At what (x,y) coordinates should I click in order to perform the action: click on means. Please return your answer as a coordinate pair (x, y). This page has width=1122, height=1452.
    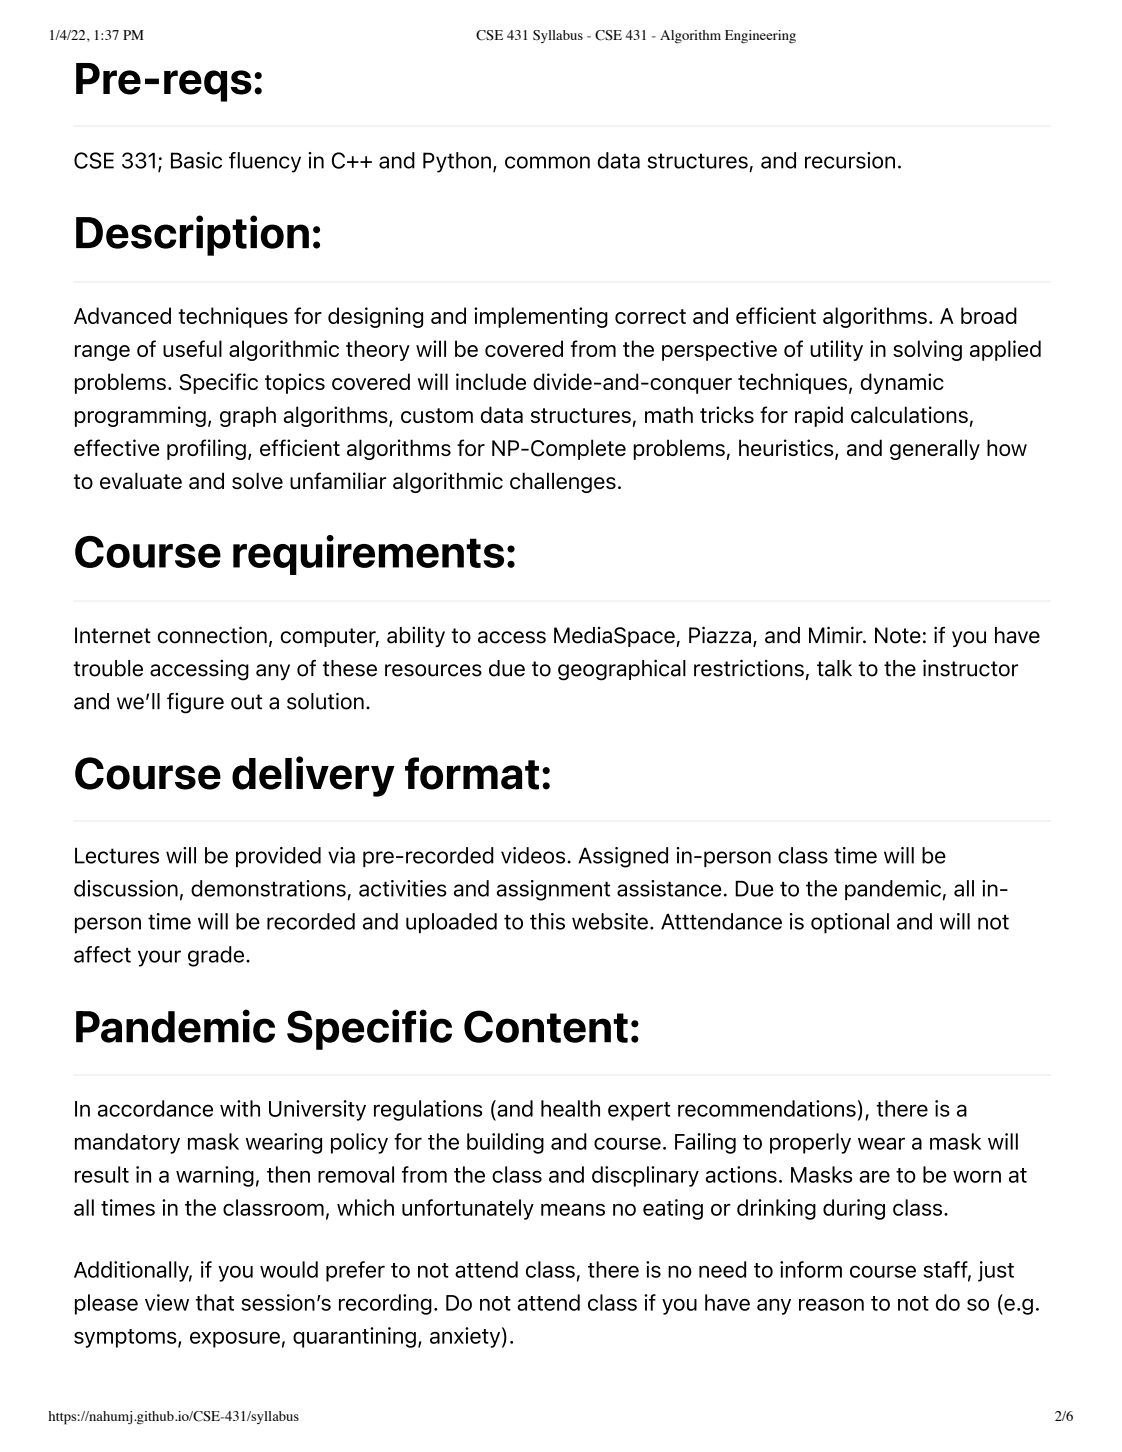
    Looking at the image, I should click on (573, 1210).
